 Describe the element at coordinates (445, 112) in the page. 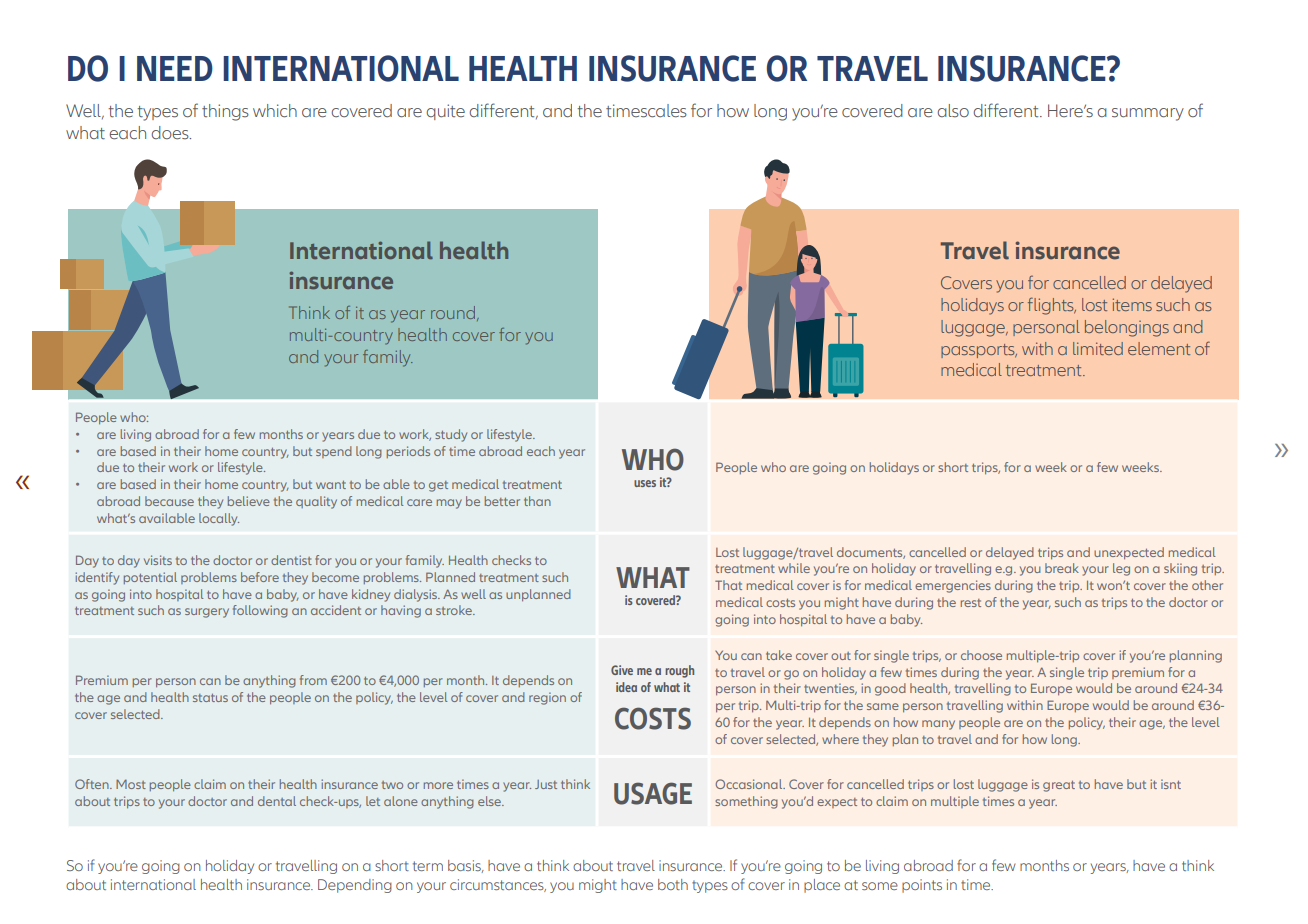

I see `quite` at that location.
